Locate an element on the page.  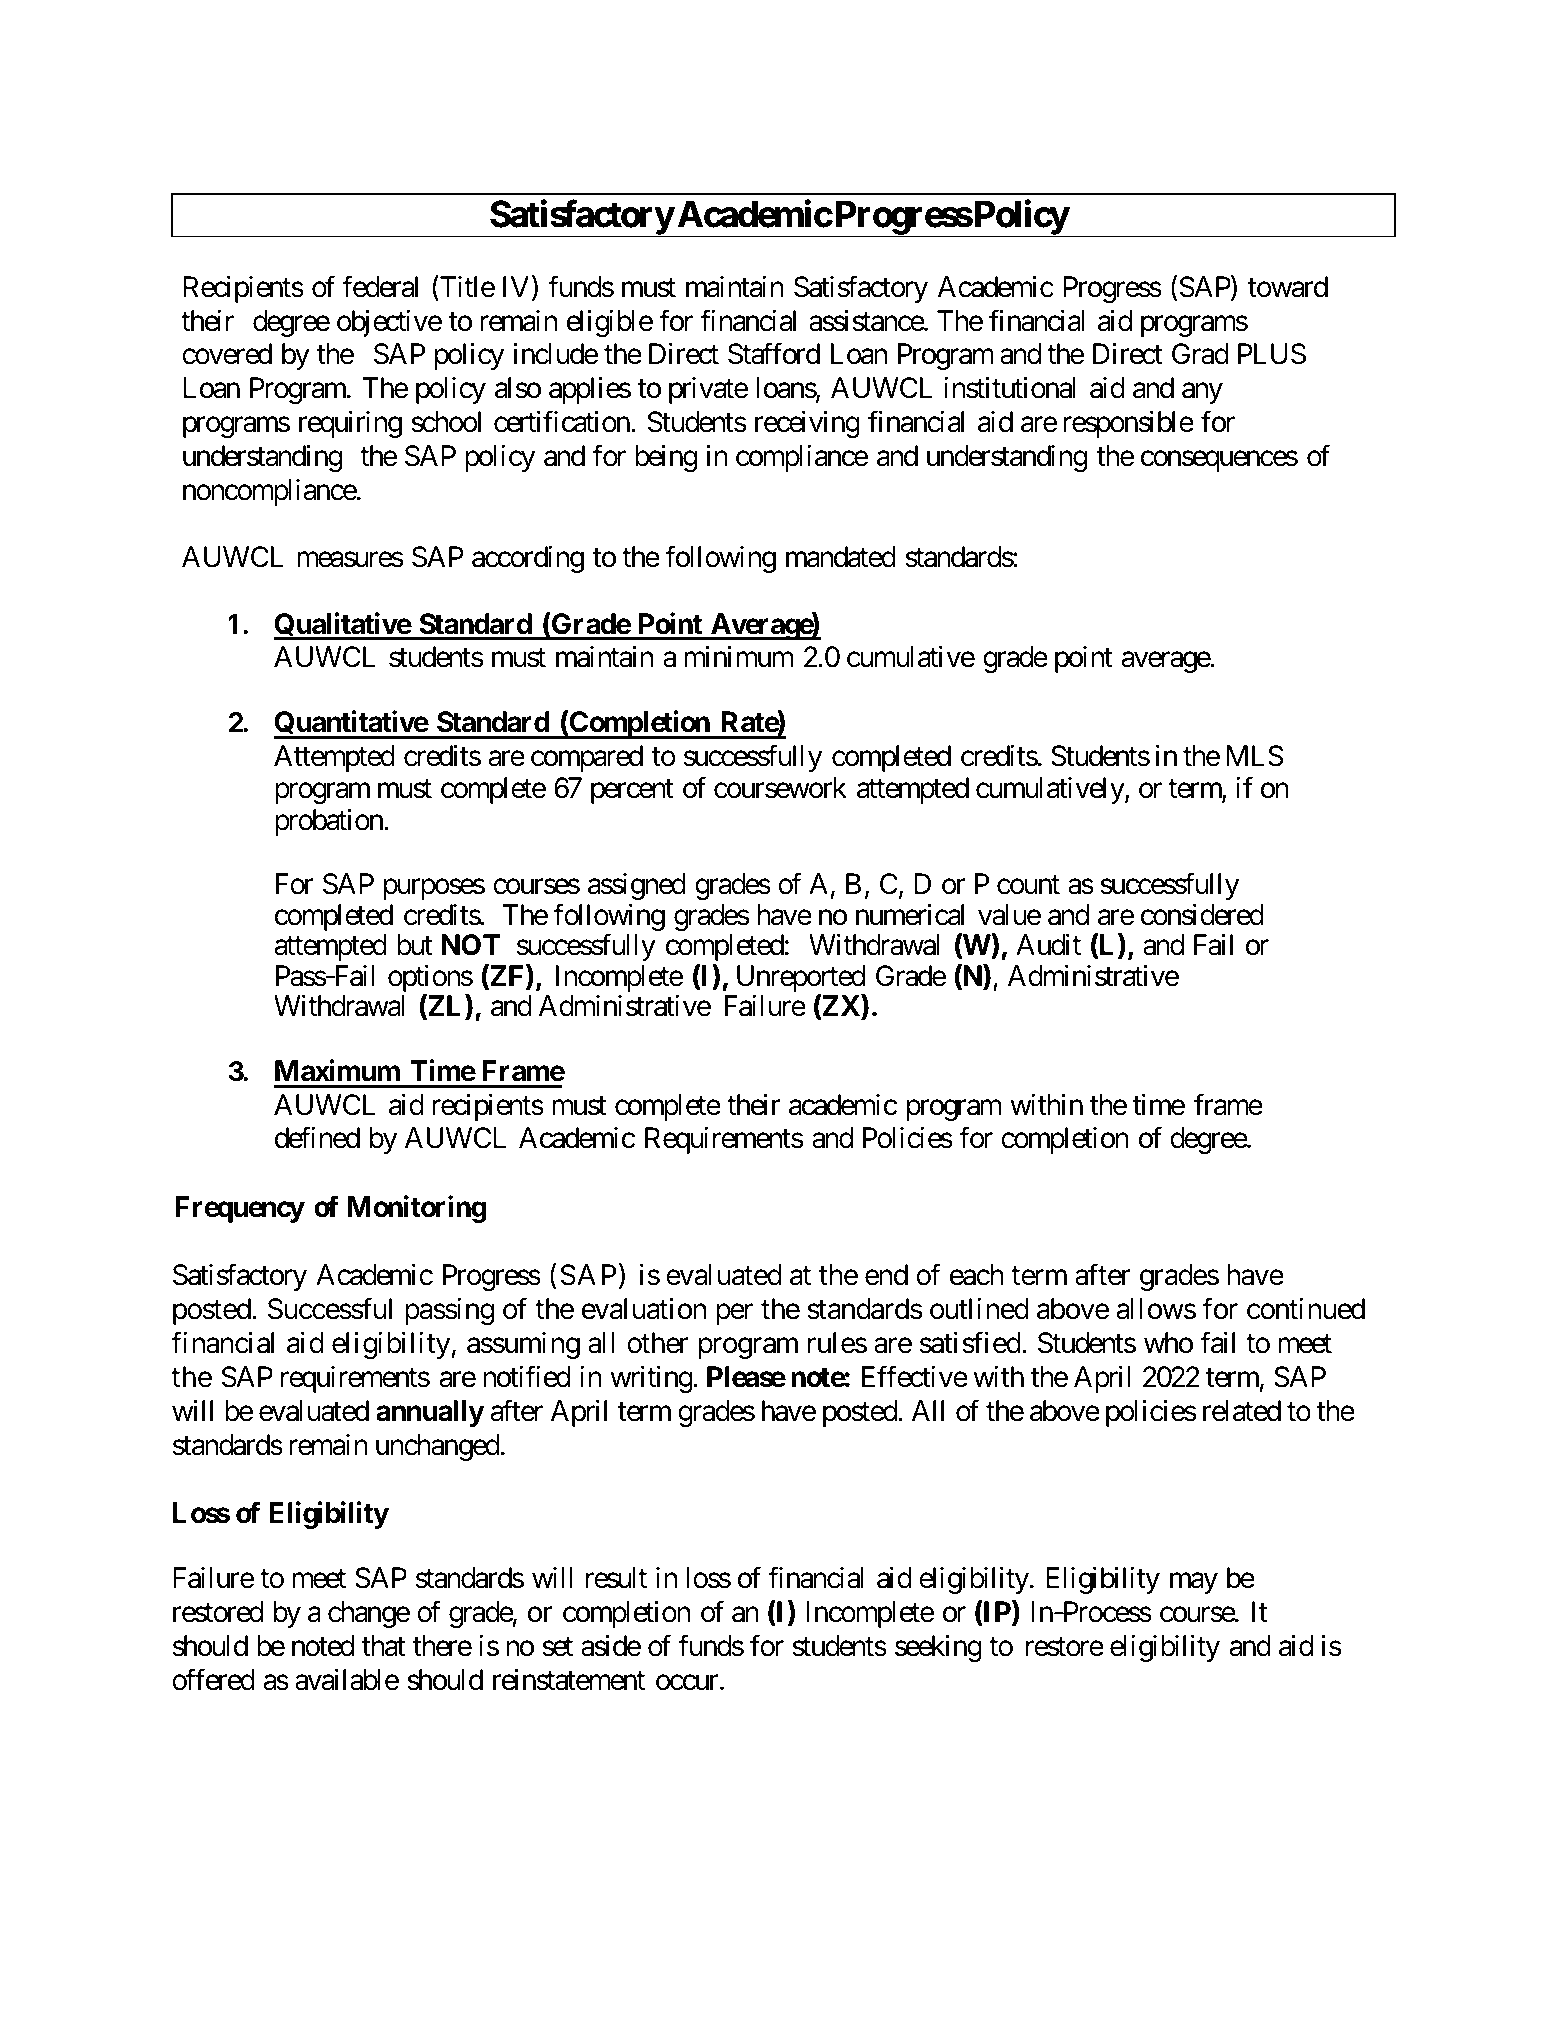
but is located at coordinates (415, 945).
